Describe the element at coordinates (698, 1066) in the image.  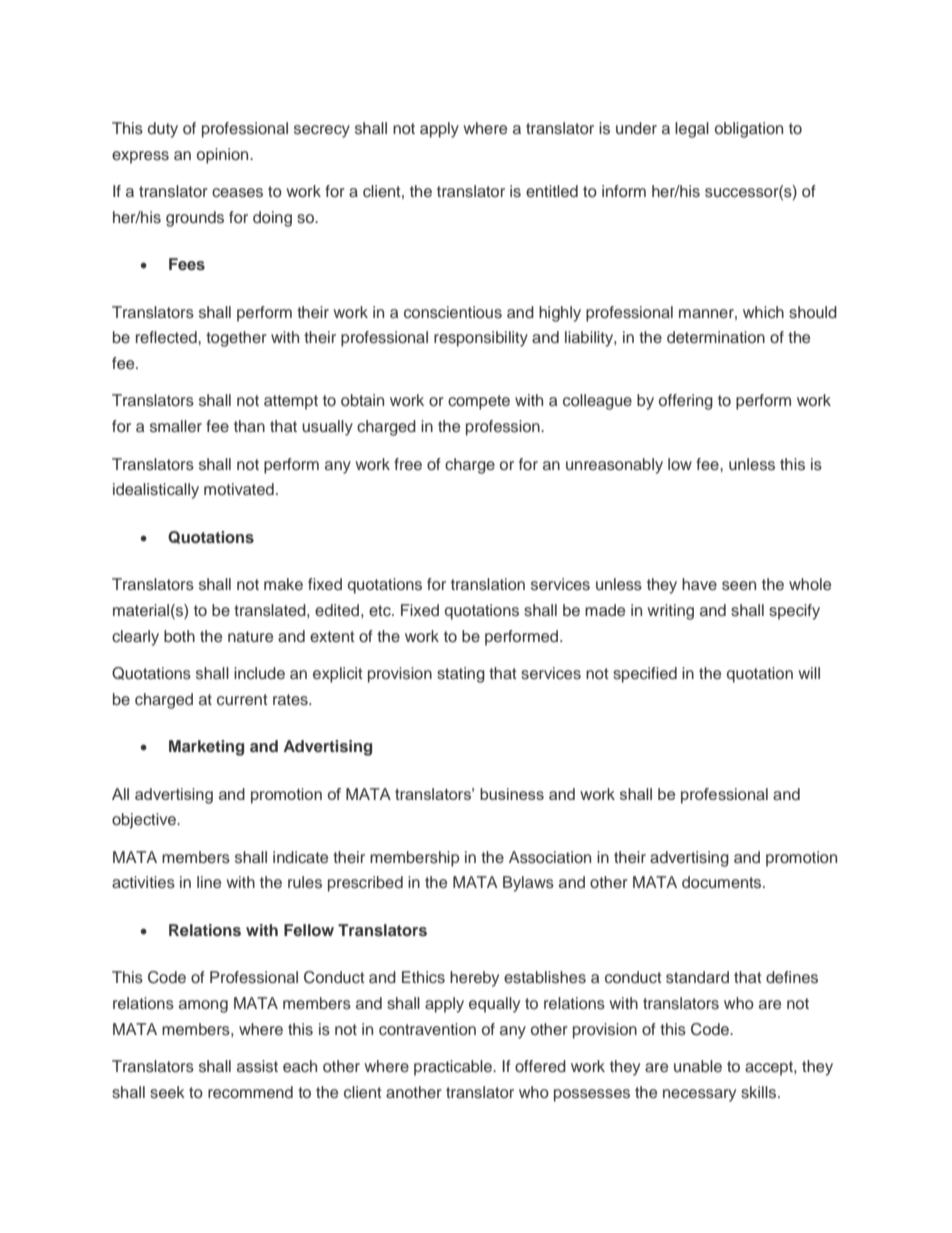
I see `unable` at that location.
